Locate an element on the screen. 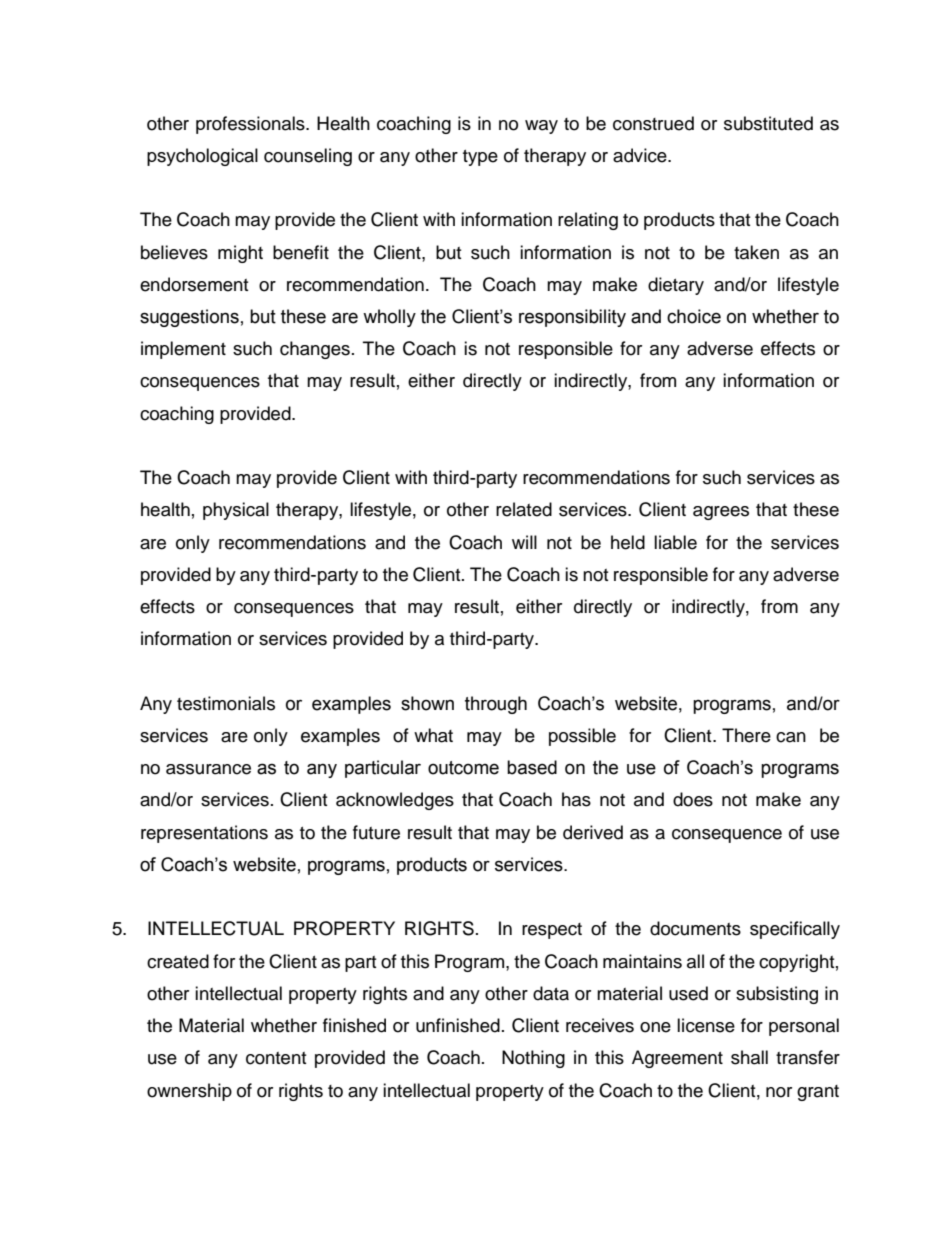 The height and width of the screenshot is (1233, 952). testimonials is located at coordinates (226, 703).
